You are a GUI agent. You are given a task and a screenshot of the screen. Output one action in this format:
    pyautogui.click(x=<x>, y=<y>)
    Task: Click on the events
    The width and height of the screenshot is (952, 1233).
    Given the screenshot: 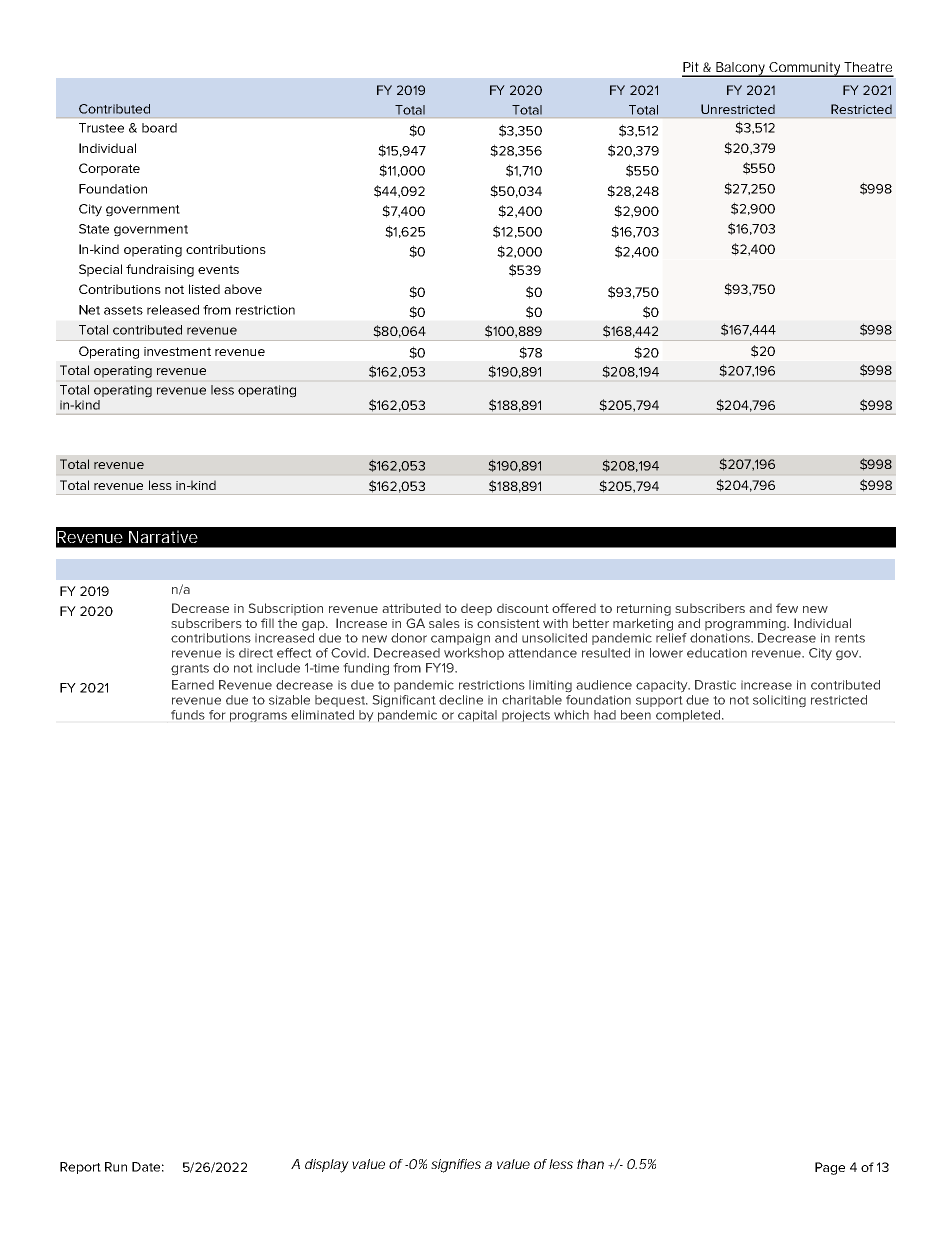 What is the action you would take?
    pyautogui.click(x=218, y=269)
